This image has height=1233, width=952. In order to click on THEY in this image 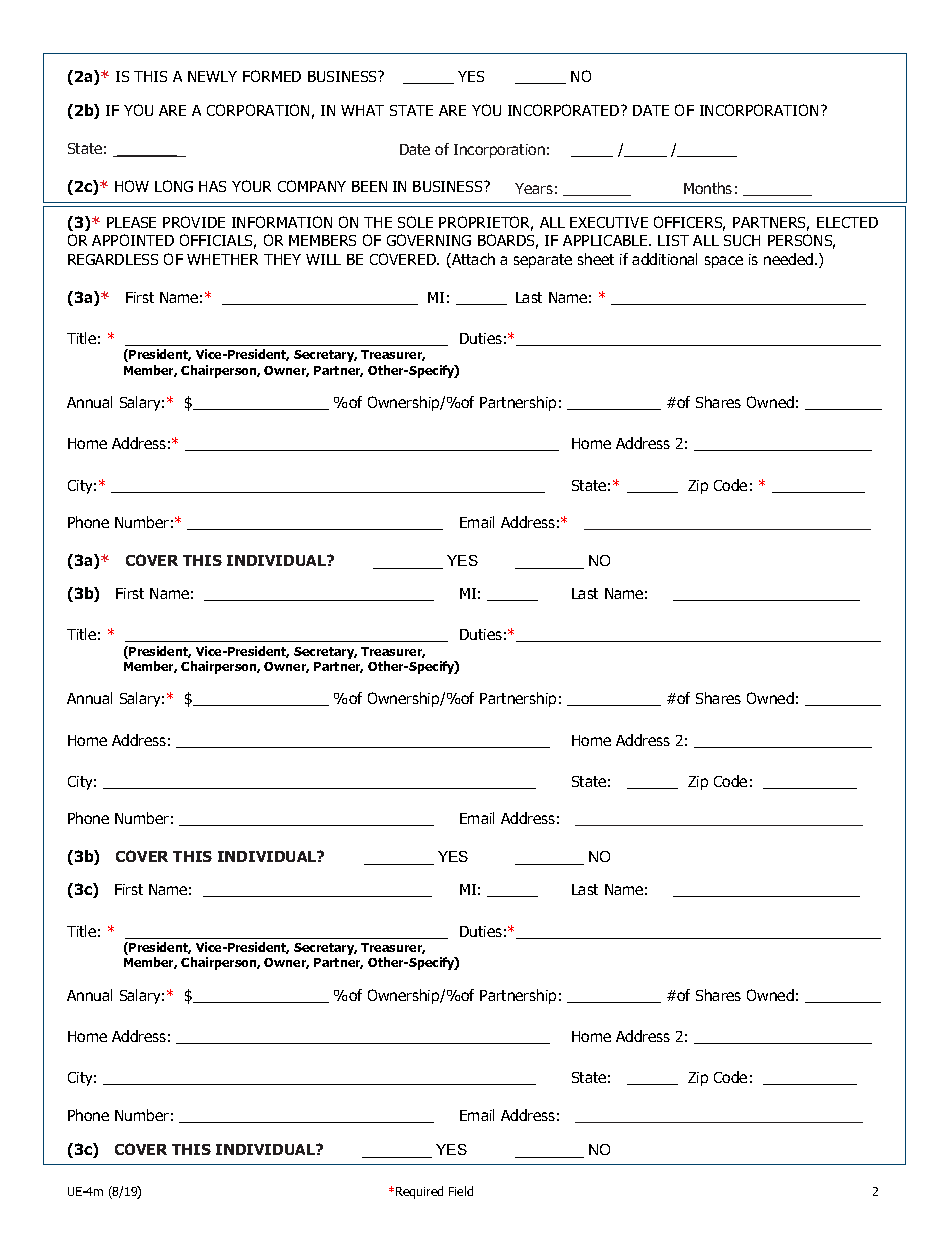, I will do `click(282, 259)`.
